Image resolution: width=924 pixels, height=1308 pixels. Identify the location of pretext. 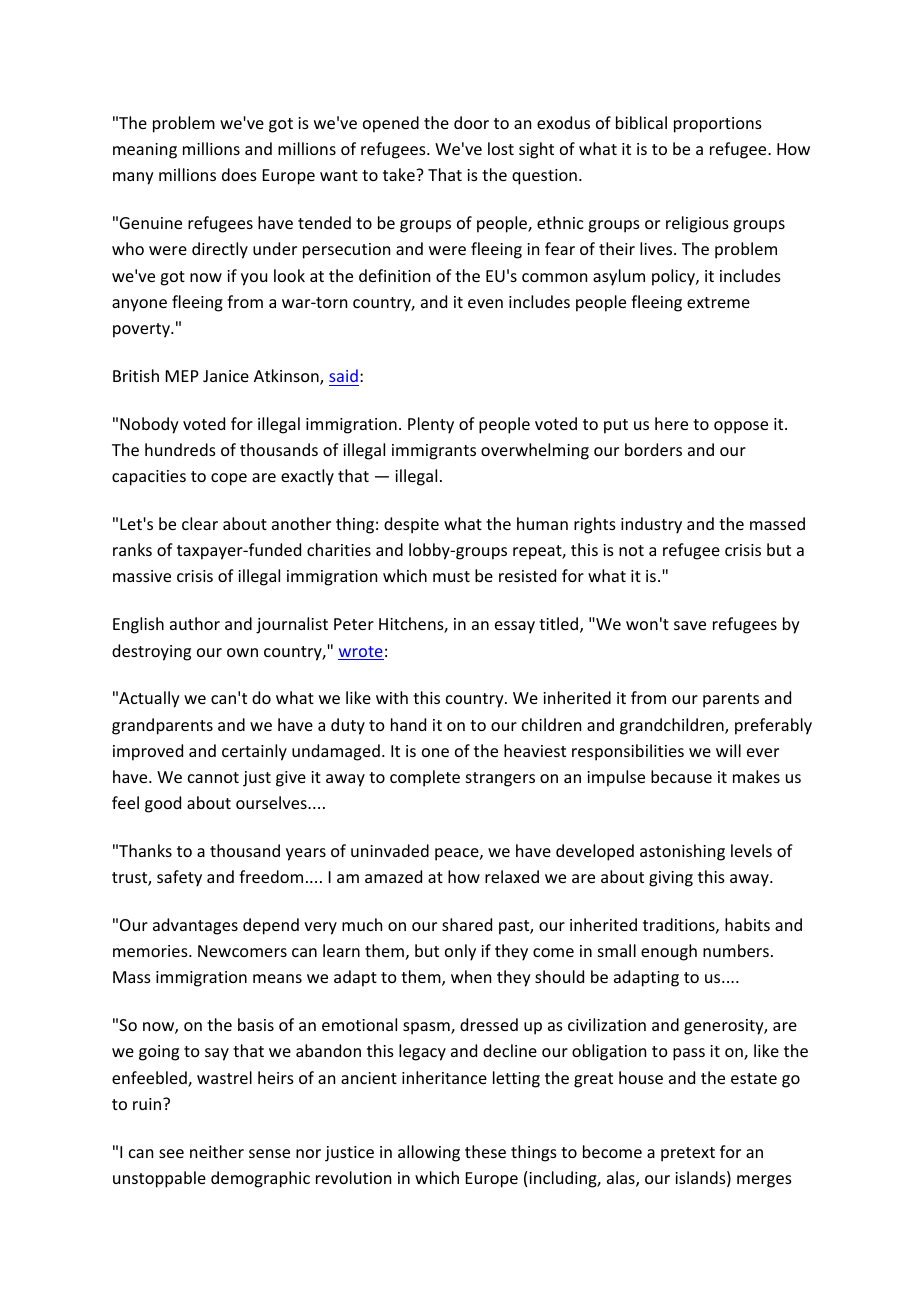
(688, 1154).
